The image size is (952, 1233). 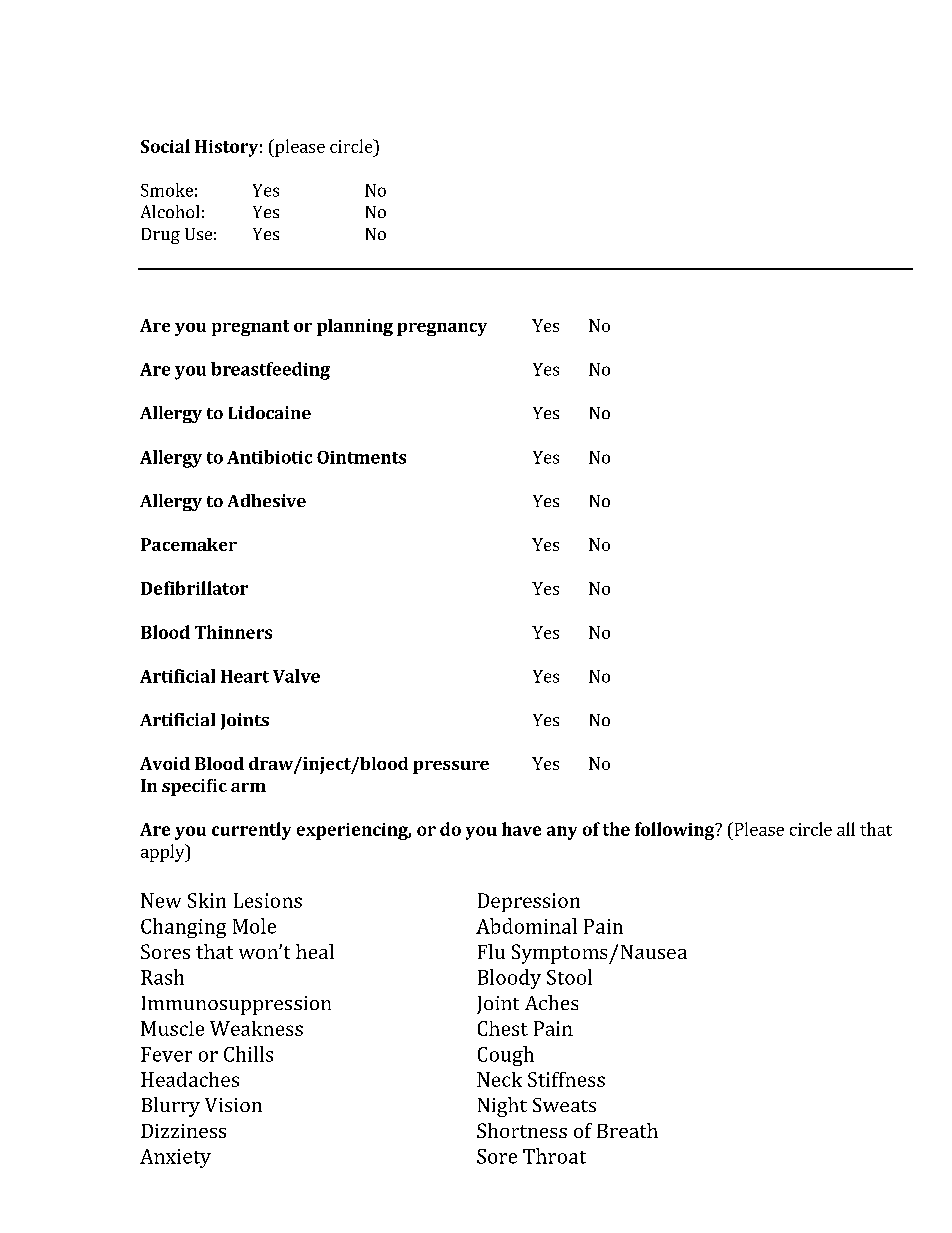 What do you see at coordinates (361, 457) in the screenshot?
I see `Ointments` at bounding box center [361, 457].
